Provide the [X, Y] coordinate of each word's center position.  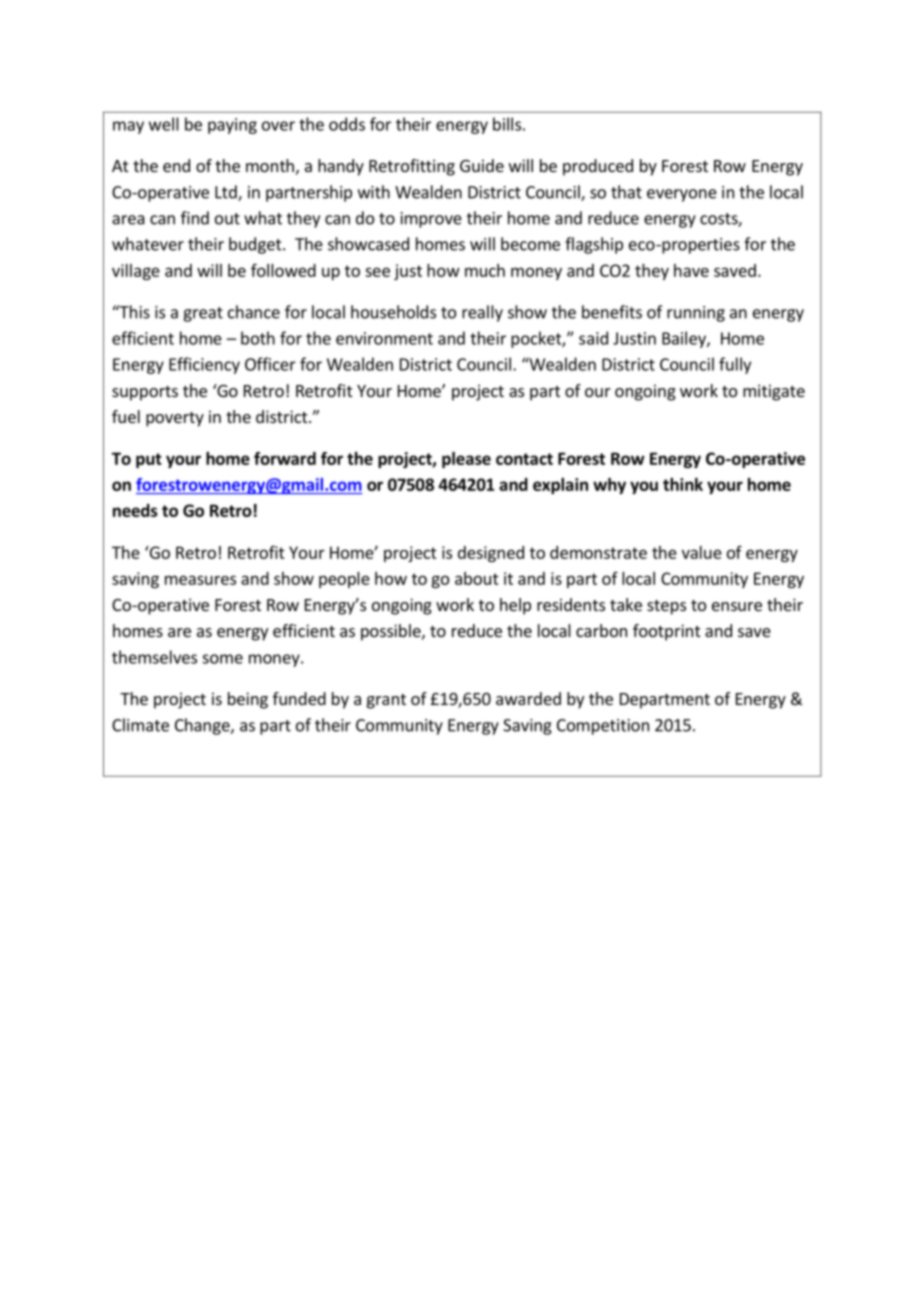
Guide [482, 165]
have [691, 270]
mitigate [774, 392]
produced [598, 167]
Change [203, 726]
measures [200, 580]
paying [232, 126]
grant [386, 701]
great [203, 314]
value [702, 552]
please [466, 460]
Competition [603, 727]
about [477, 578]
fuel [126, 416]
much [485, 270]
